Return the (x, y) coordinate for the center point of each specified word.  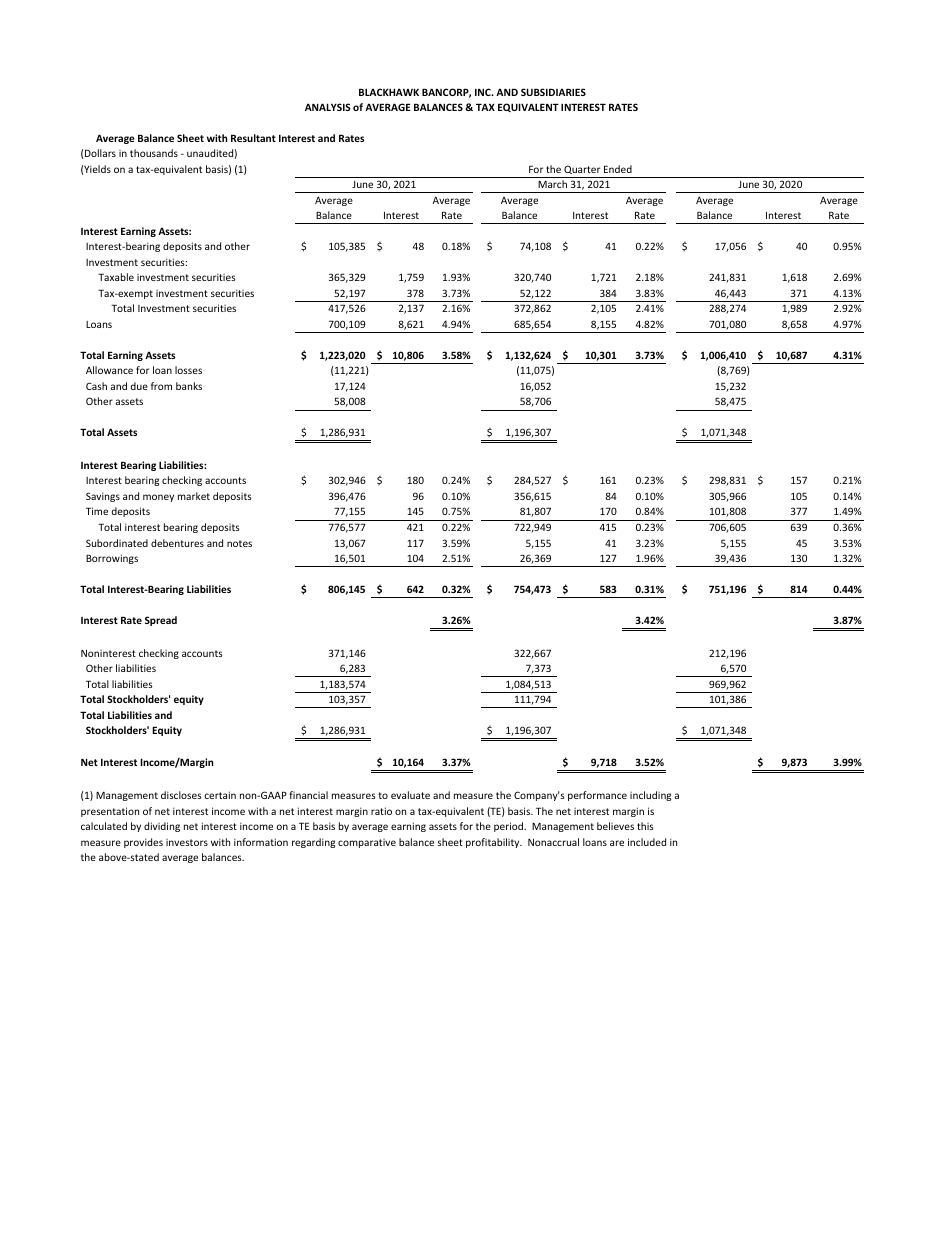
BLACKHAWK (389, 92)
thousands (154, 153)
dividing (162, 827)
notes (239, 543)
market (194, 496)
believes (615, 826)
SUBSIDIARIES (553, 92)
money (158, 498)
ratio (381, 811)
